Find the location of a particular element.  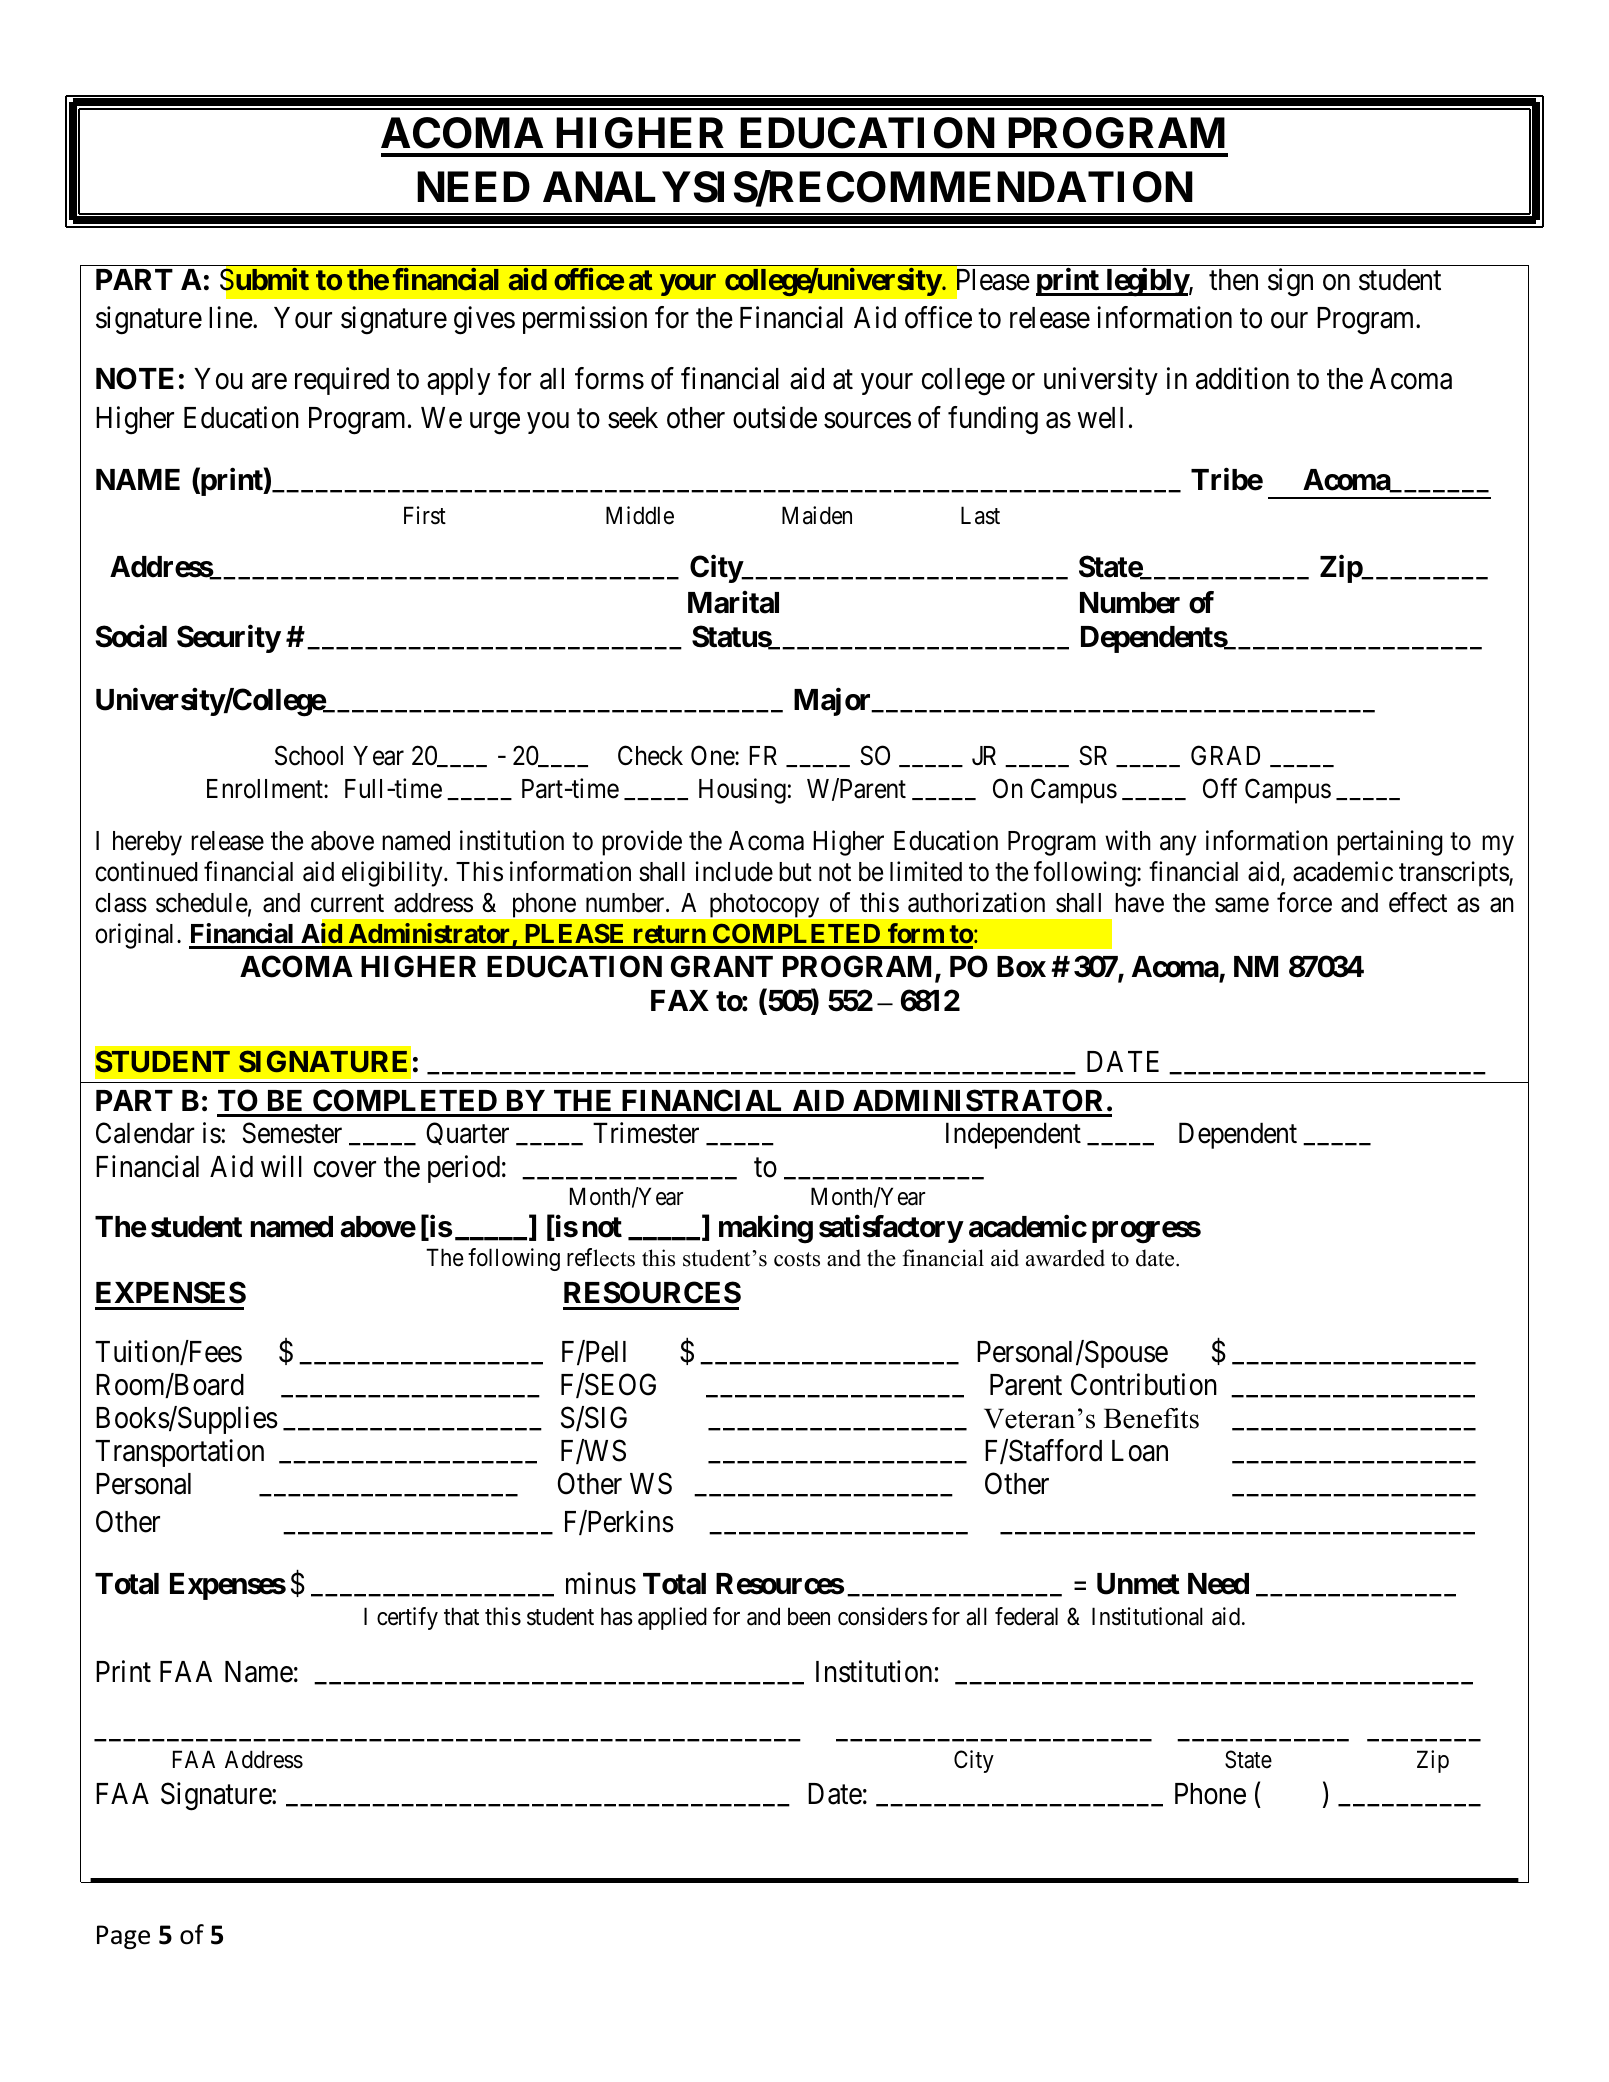

Enrollment is located at coordinates (266, 789).
